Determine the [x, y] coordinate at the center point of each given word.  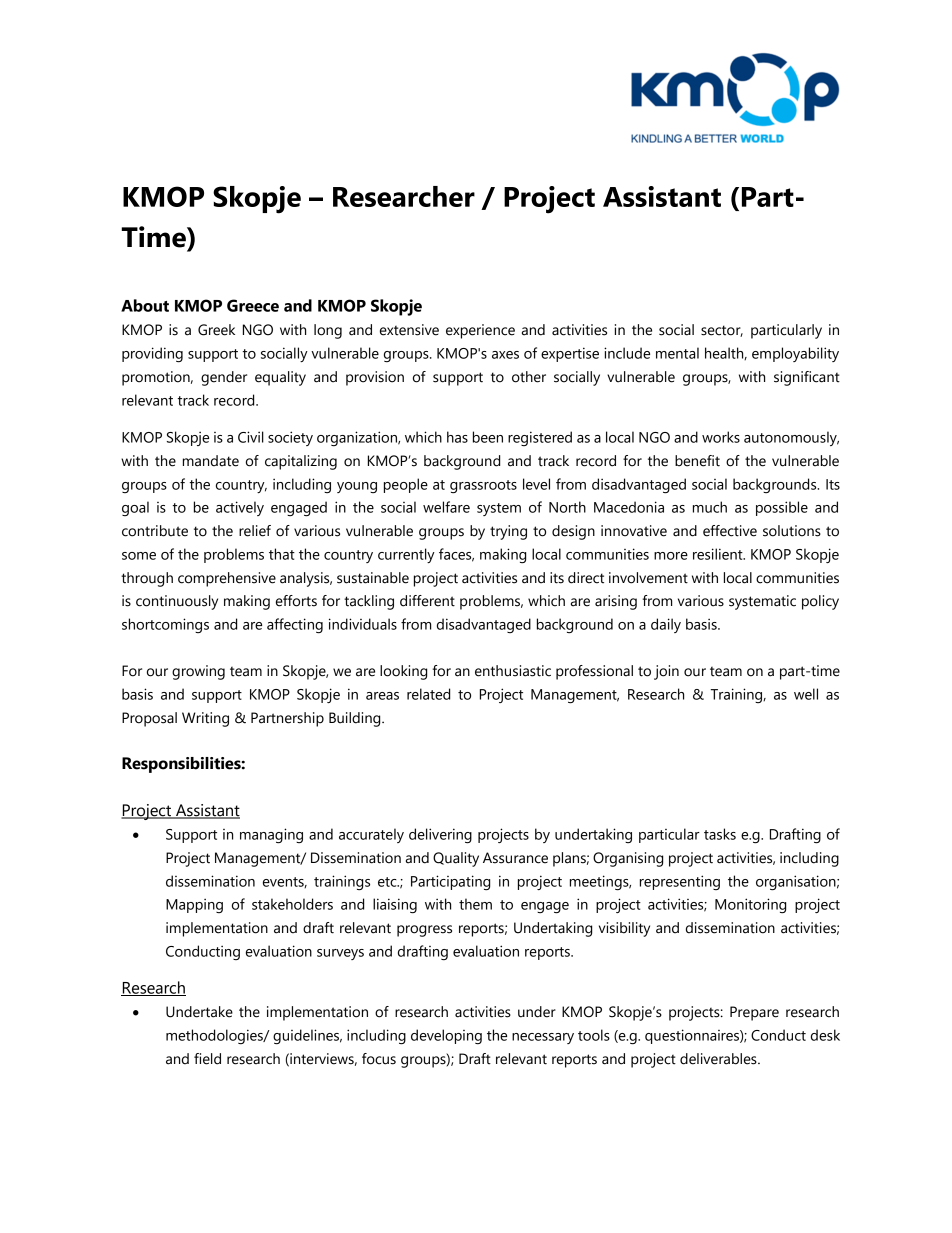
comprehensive [227, 579]
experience [480, 331]
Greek [216, 330]
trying [508, 532]
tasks [720, 834]
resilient [719, 554]
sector [722, 331]
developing [446, 1036]
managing [271, 836]
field [207, 1059]
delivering [440, 836]
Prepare [754, 1013]
